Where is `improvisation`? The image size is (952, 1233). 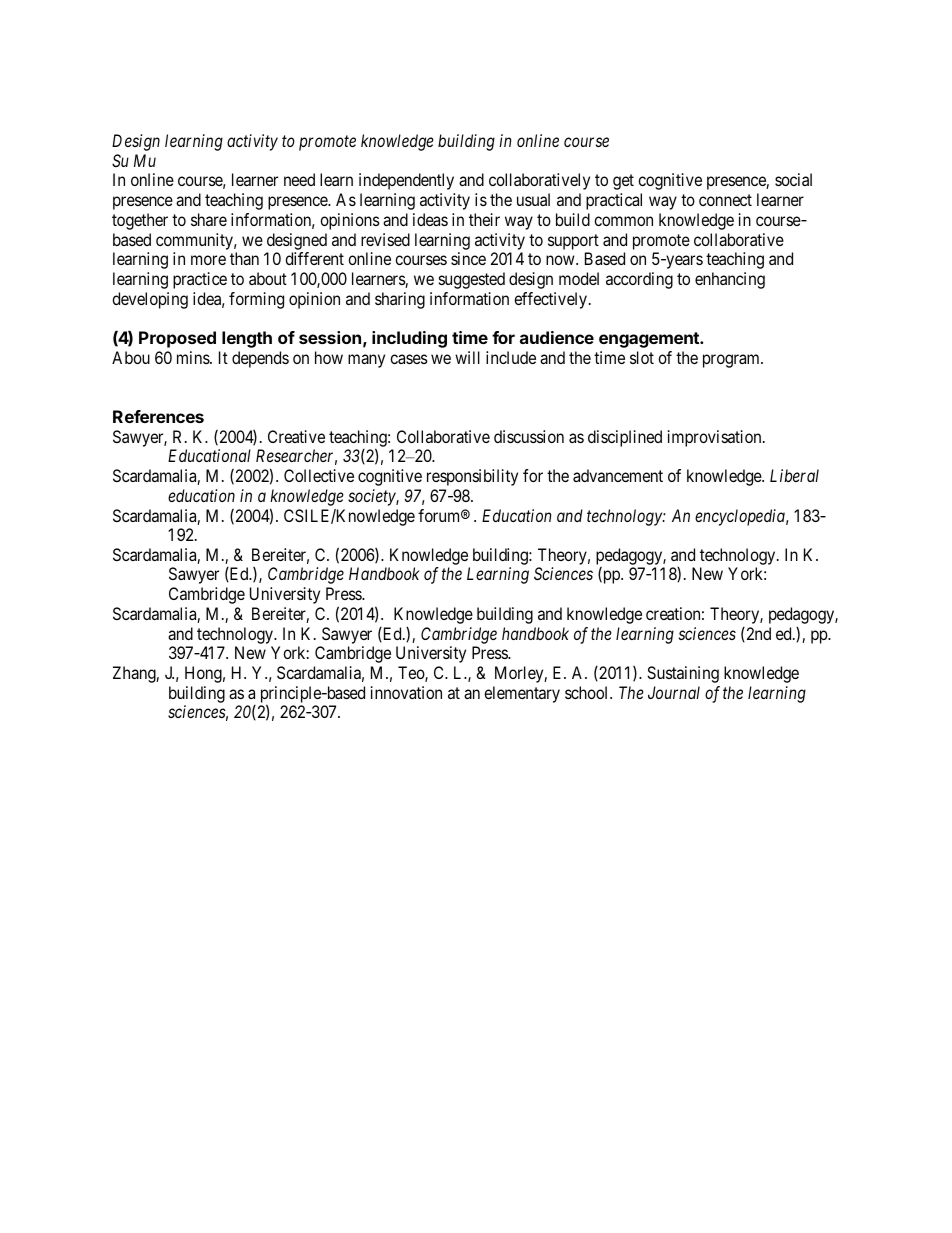
improvisation is located at coordinates (716, 438).
